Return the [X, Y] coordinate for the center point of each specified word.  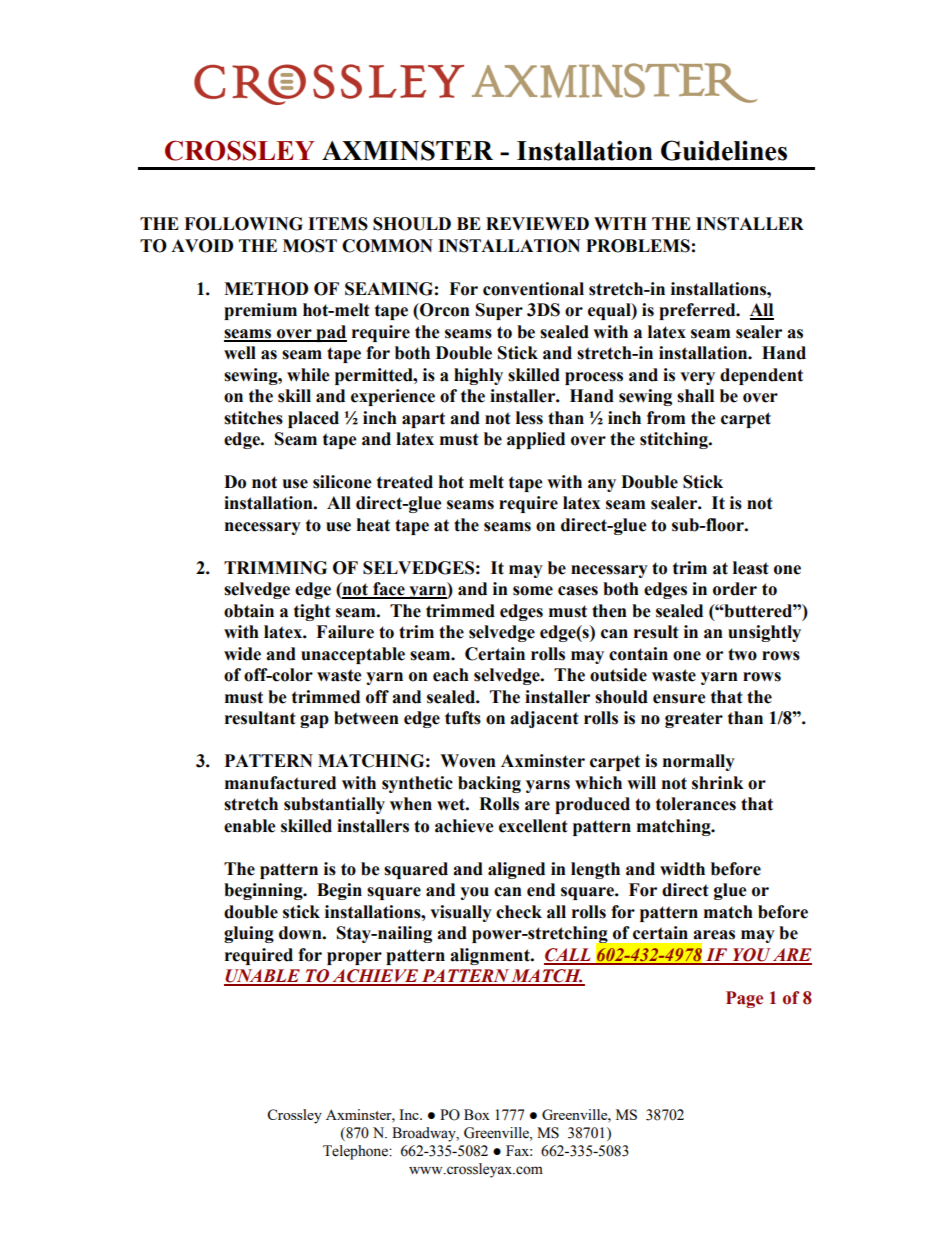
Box [477, 1115]
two [742, 654]
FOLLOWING [243, 224]
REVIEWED [537, 223]
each [451, 675]
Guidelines [724, 150]
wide [242, 654]
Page [744, 999]
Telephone [356, 1152]
